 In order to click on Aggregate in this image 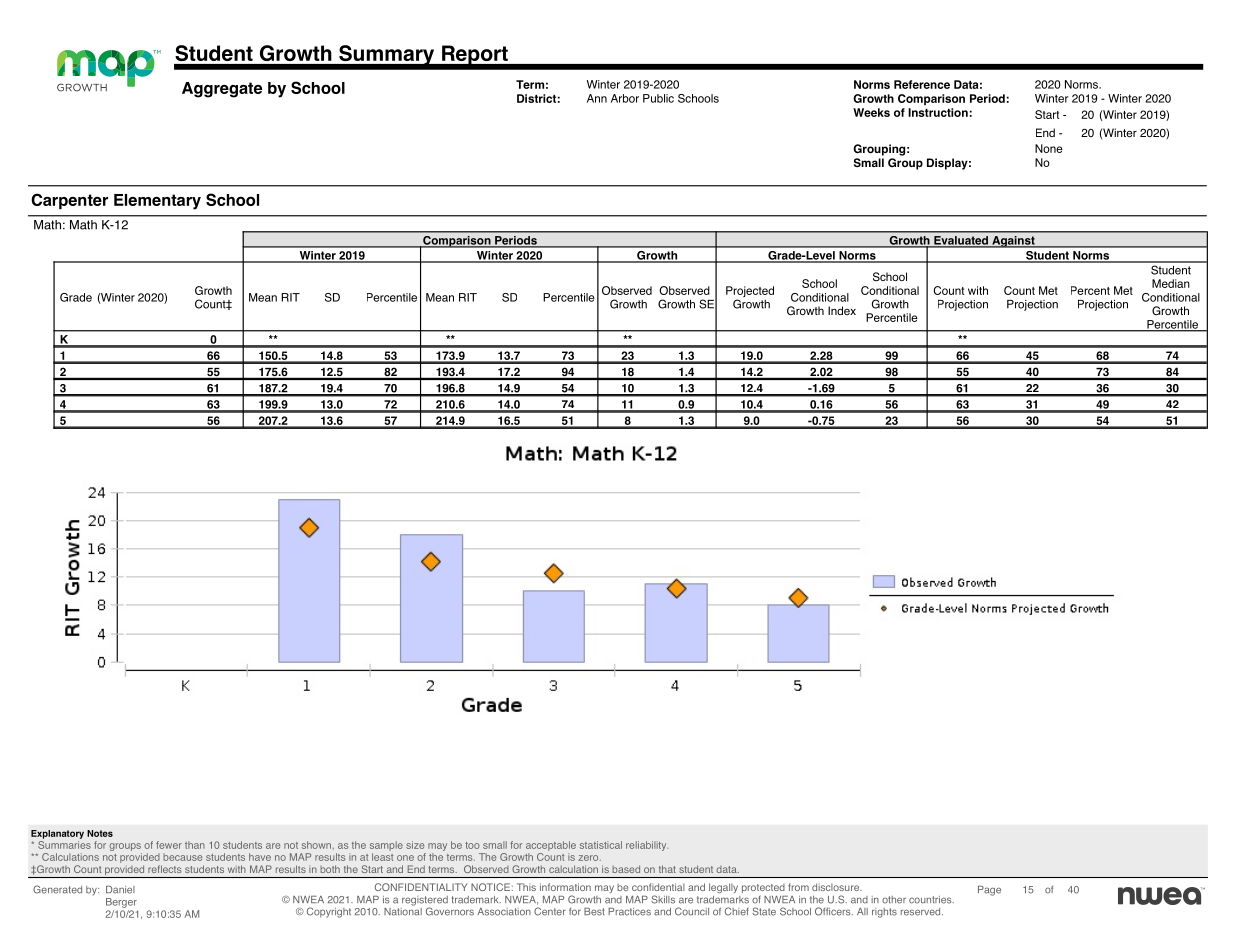, I will do `click(222, 90)`.
